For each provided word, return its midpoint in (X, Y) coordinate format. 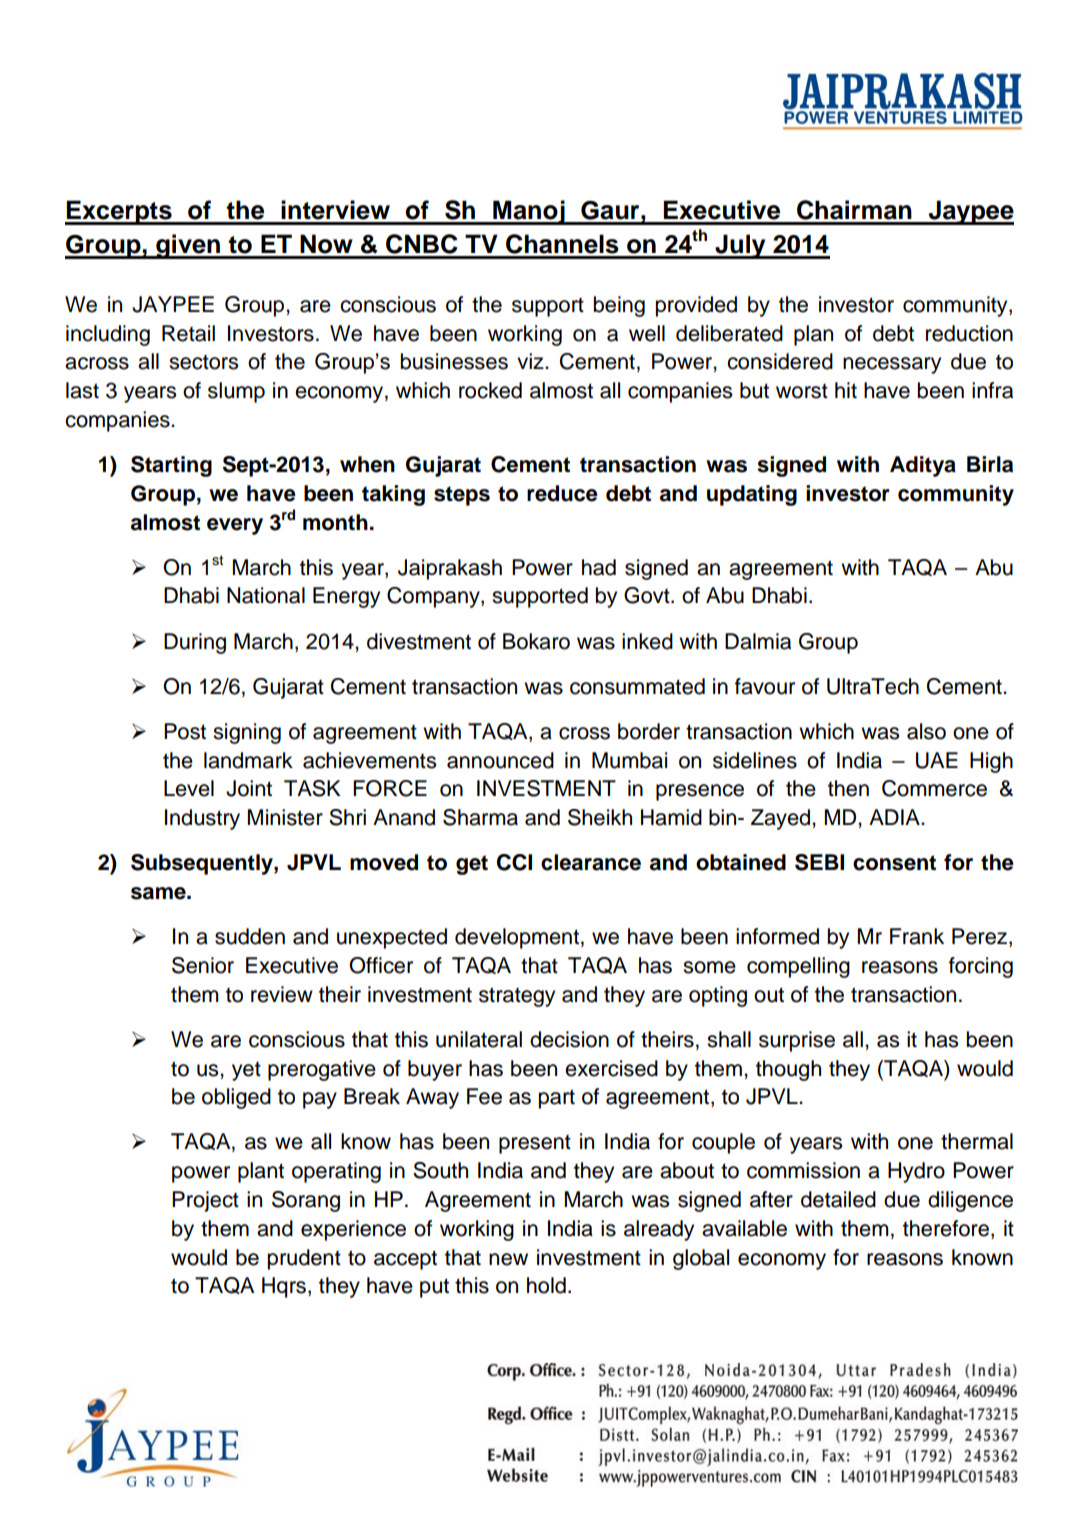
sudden (250, 936)
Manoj (529, 212)
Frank (917, 936)
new (508, 1259)
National (266, 595)
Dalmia (758, 641)
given (188, 246)
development (517, 938)
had (599, 567)
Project (205, 1201)
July (740, 246)
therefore (946, 1228)
